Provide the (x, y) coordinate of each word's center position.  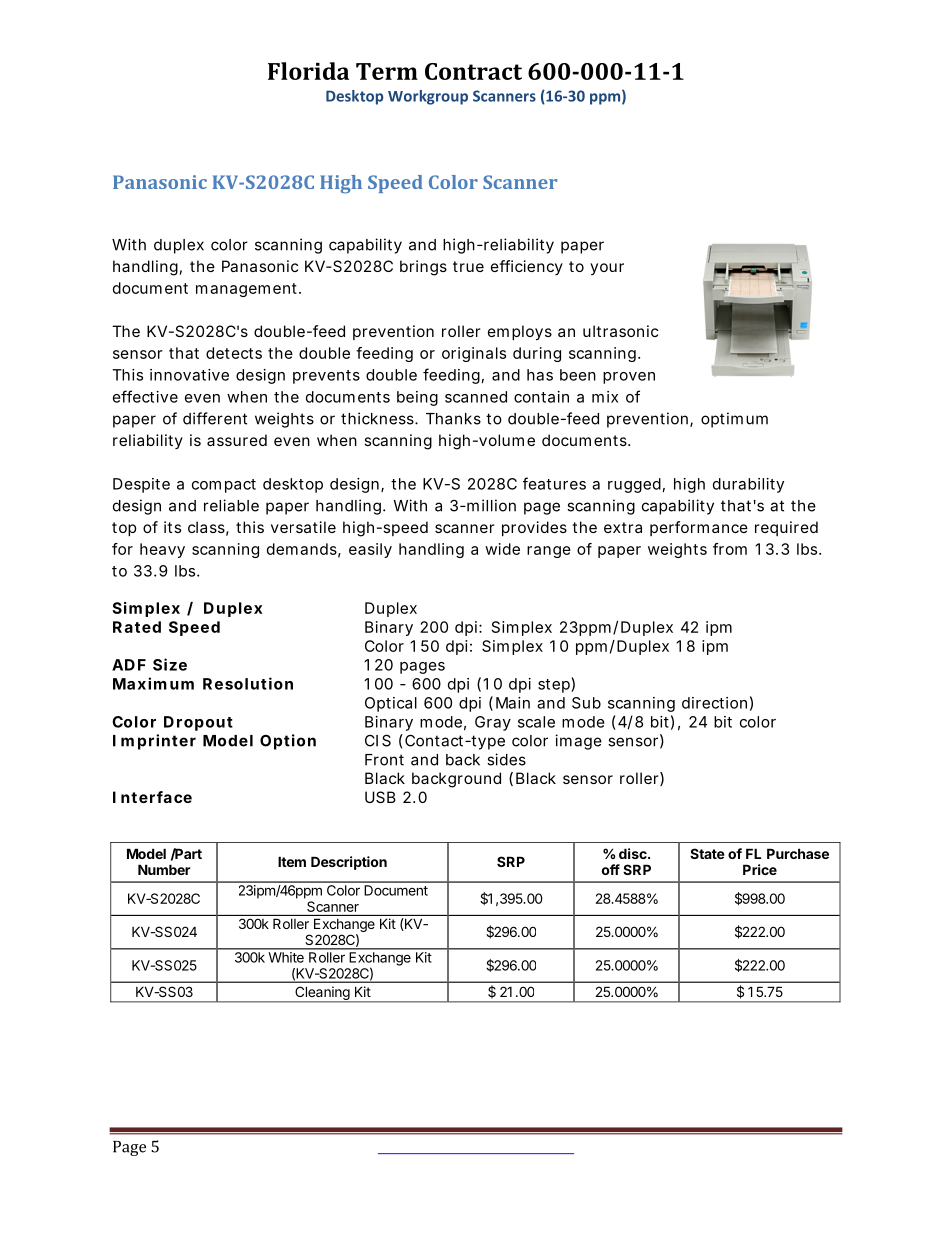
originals (474, 354)
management (248, 290)
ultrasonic (620, 331)
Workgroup (428, 97)
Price (760, 869)
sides (506, 759)
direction (714, 703)
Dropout (198, 723)
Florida (308, 71)
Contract (473, 71)
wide (502, 549)
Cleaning (322, 994)
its (172, 527)
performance (699, 528)
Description (349, 863)
